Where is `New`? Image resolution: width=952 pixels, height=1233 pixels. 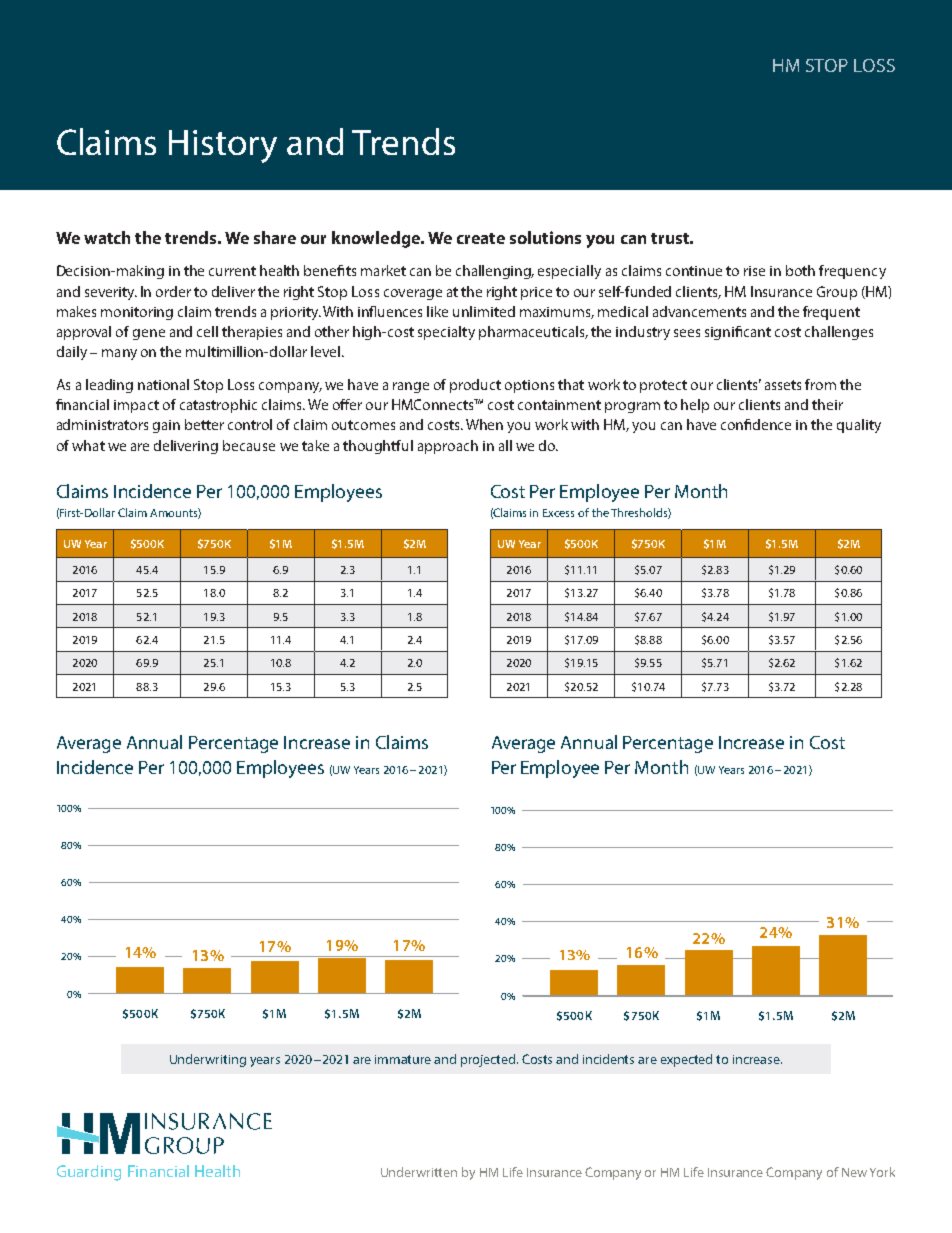
New is located at coordinates (854, 1172).
